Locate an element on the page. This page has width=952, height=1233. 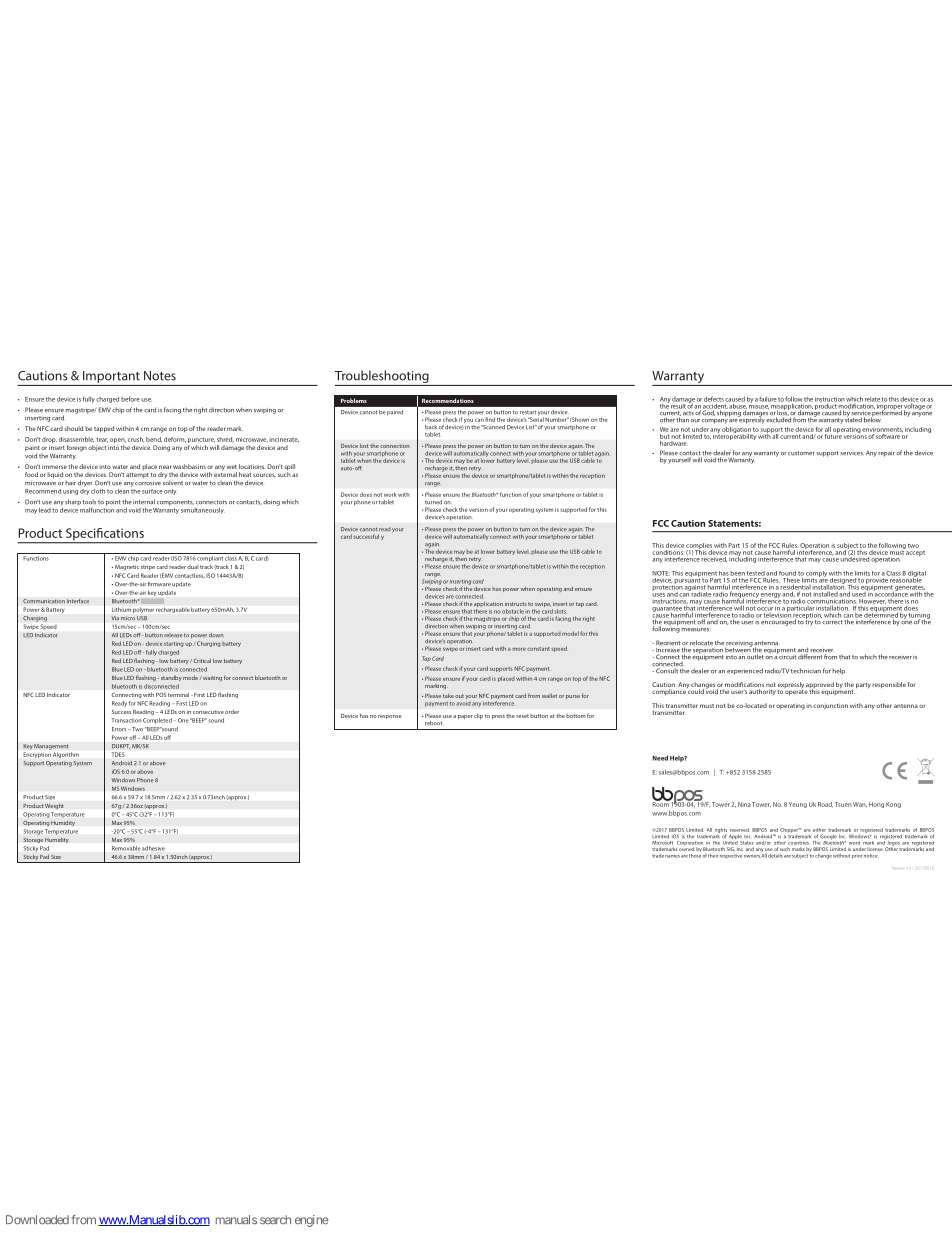
Road is located at coordinates (825, 805).
